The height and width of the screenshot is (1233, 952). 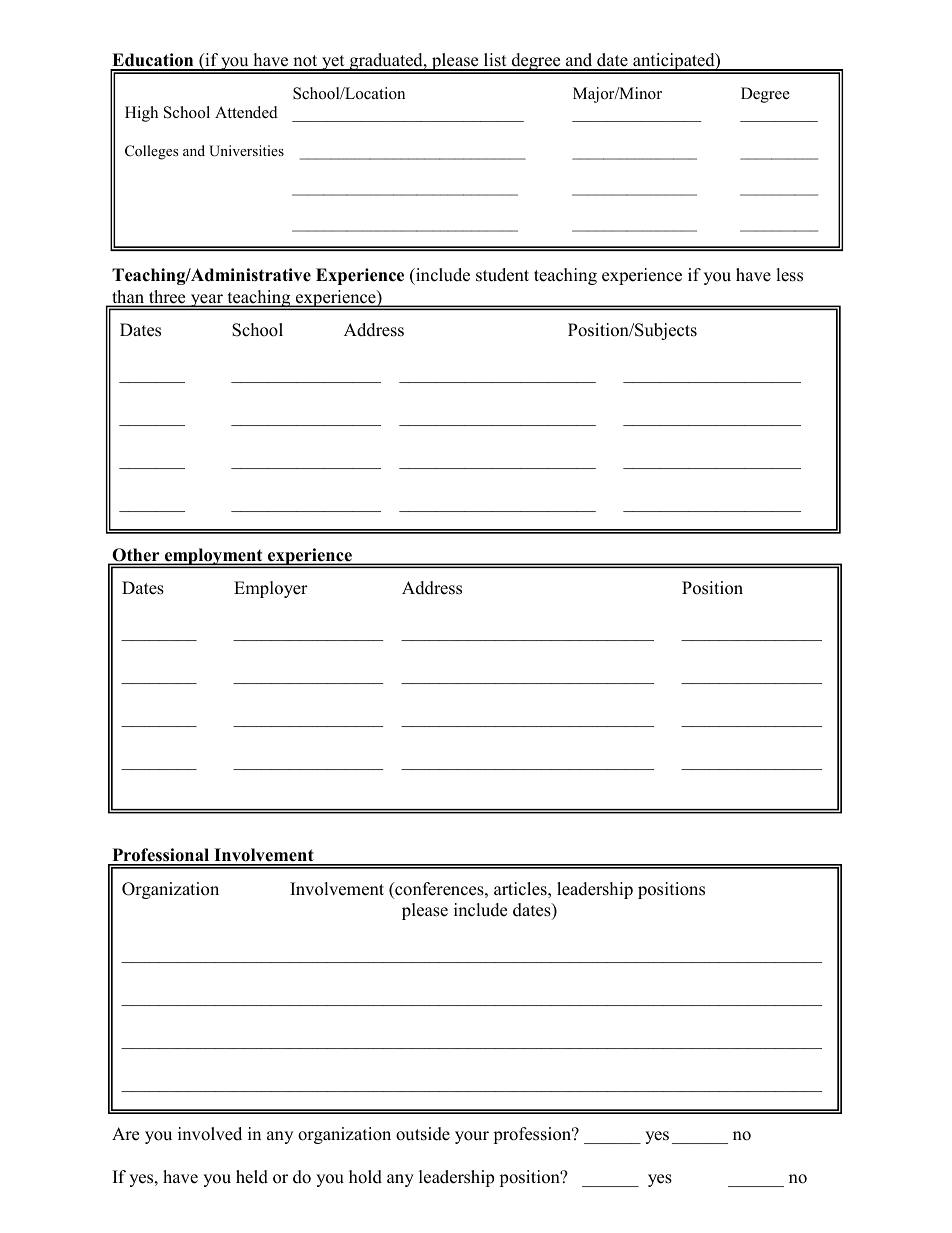 What do you see at coordinates (495, 61) in the screenshot?
I see `list` at bounding box center [495, 61].
